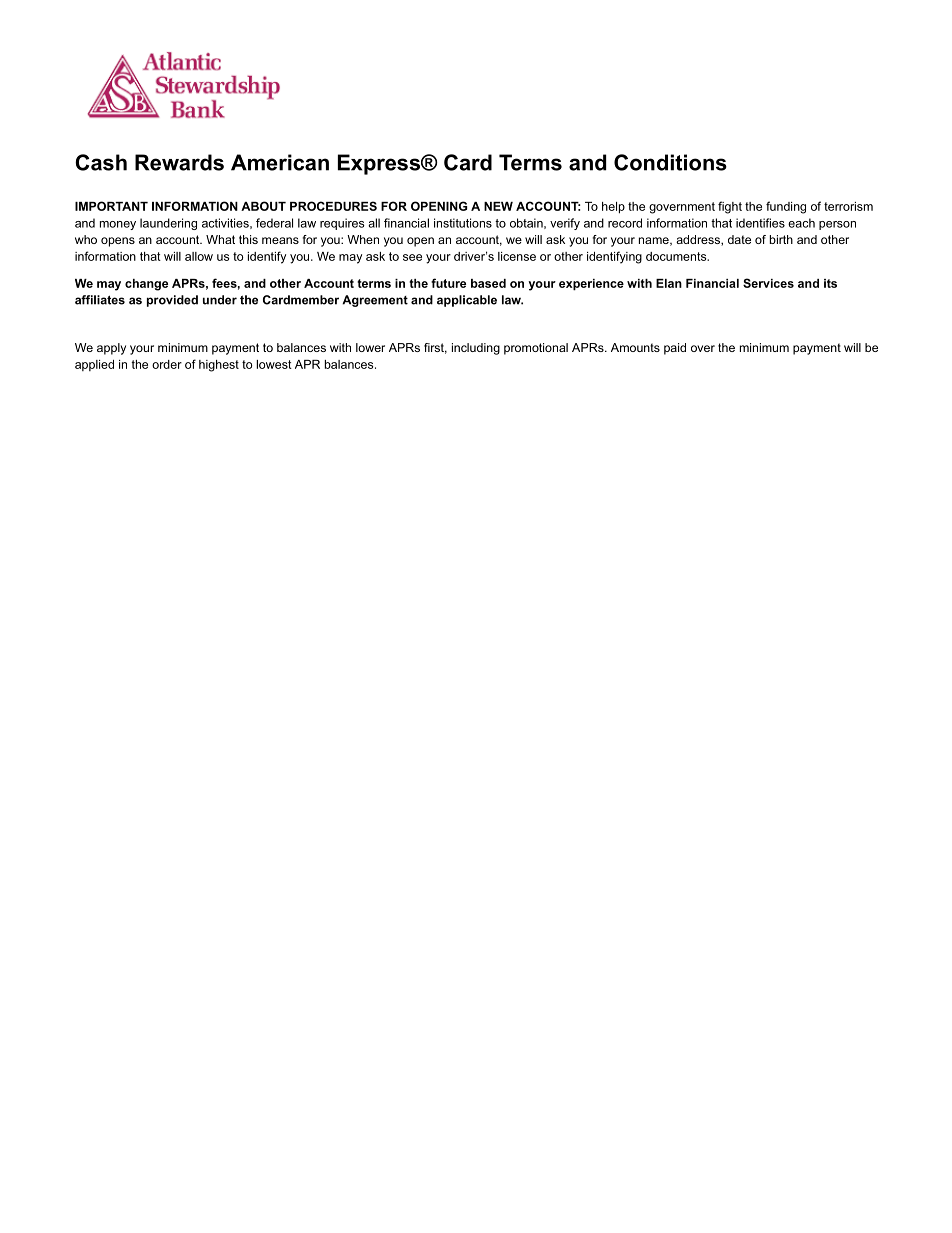  I want to click on date, so click(739, 239).
